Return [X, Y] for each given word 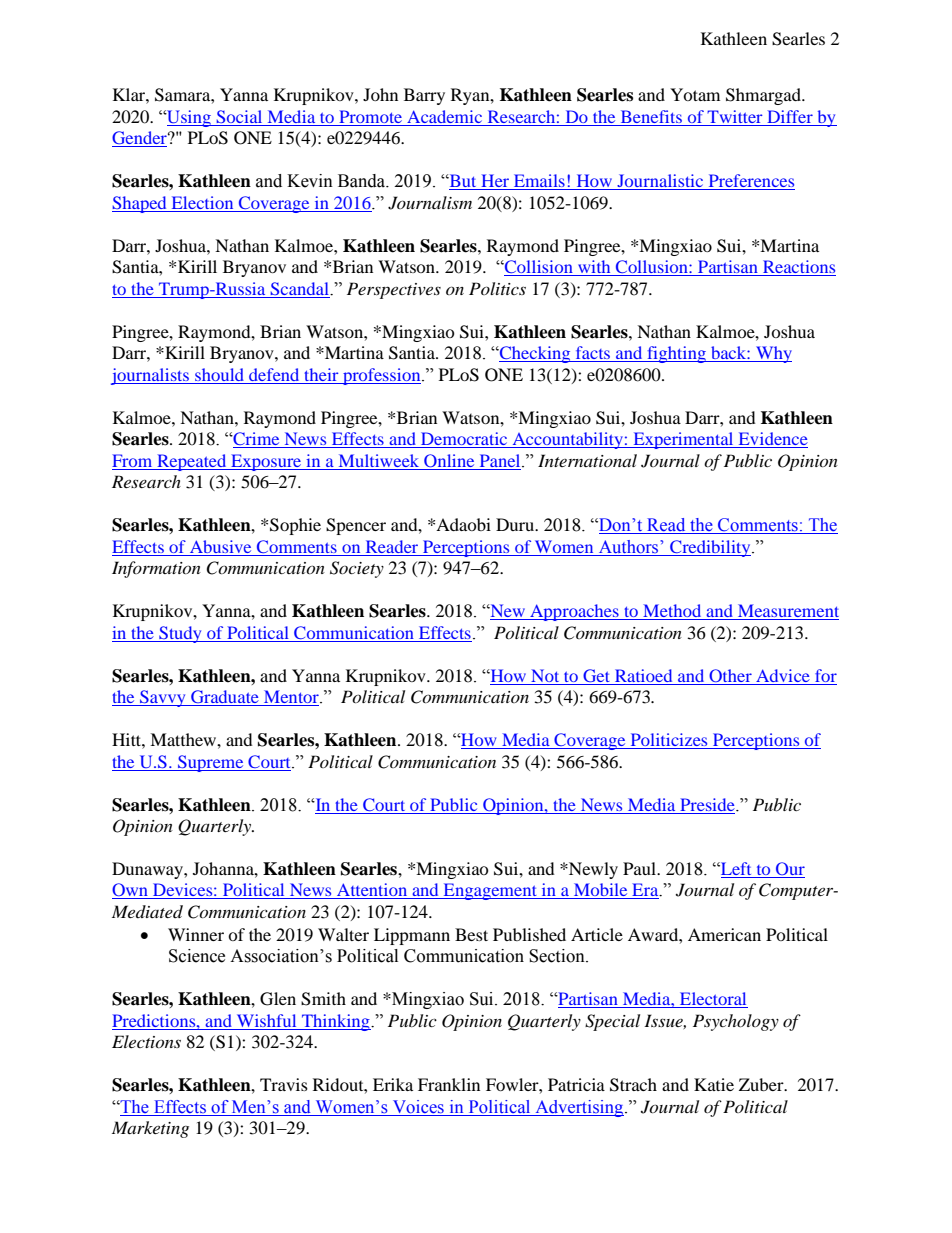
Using [189, 118]
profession [382, 376]
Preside [708, 804]
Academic [445, 118]
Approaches [574, 612]
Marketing [150, 1129]
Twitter [735, 118]
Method [672, 612]
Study [180, 634]
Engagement [490, 891]
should [219, 374]
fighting [676, 354]
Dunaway [148, 870]
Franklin [449, 1084]
